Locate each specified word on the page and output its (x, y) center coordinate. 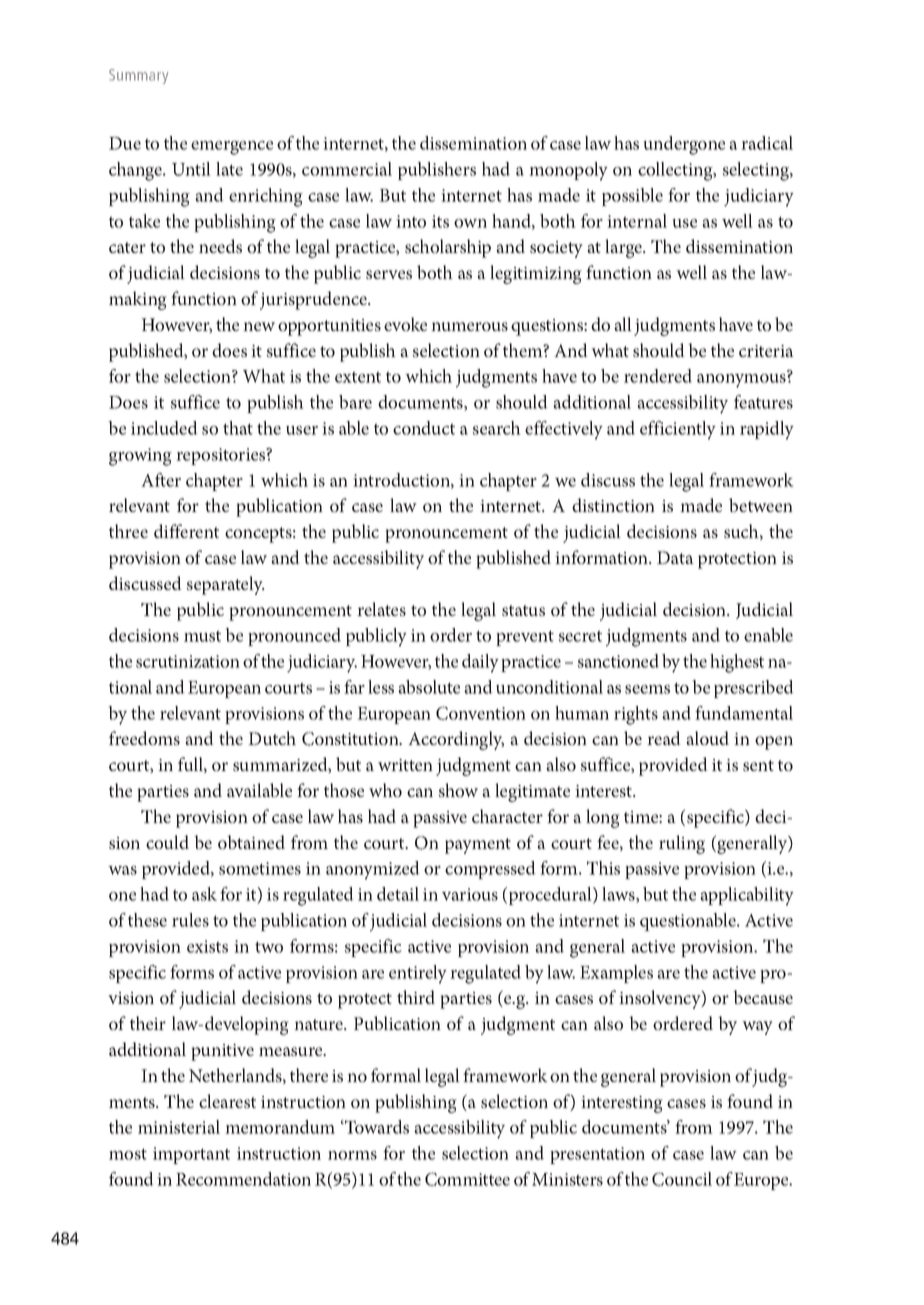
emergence (232, 148)
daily (480, 663)
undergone (684, 145)
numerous (469, 326)
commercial (347, 169)
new (259, 326)
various (470, 894)
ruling (682, 844)
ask (204, 894)
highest (737, 663)
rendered (658, 376)
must (202, 636)
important (191, 1155)
